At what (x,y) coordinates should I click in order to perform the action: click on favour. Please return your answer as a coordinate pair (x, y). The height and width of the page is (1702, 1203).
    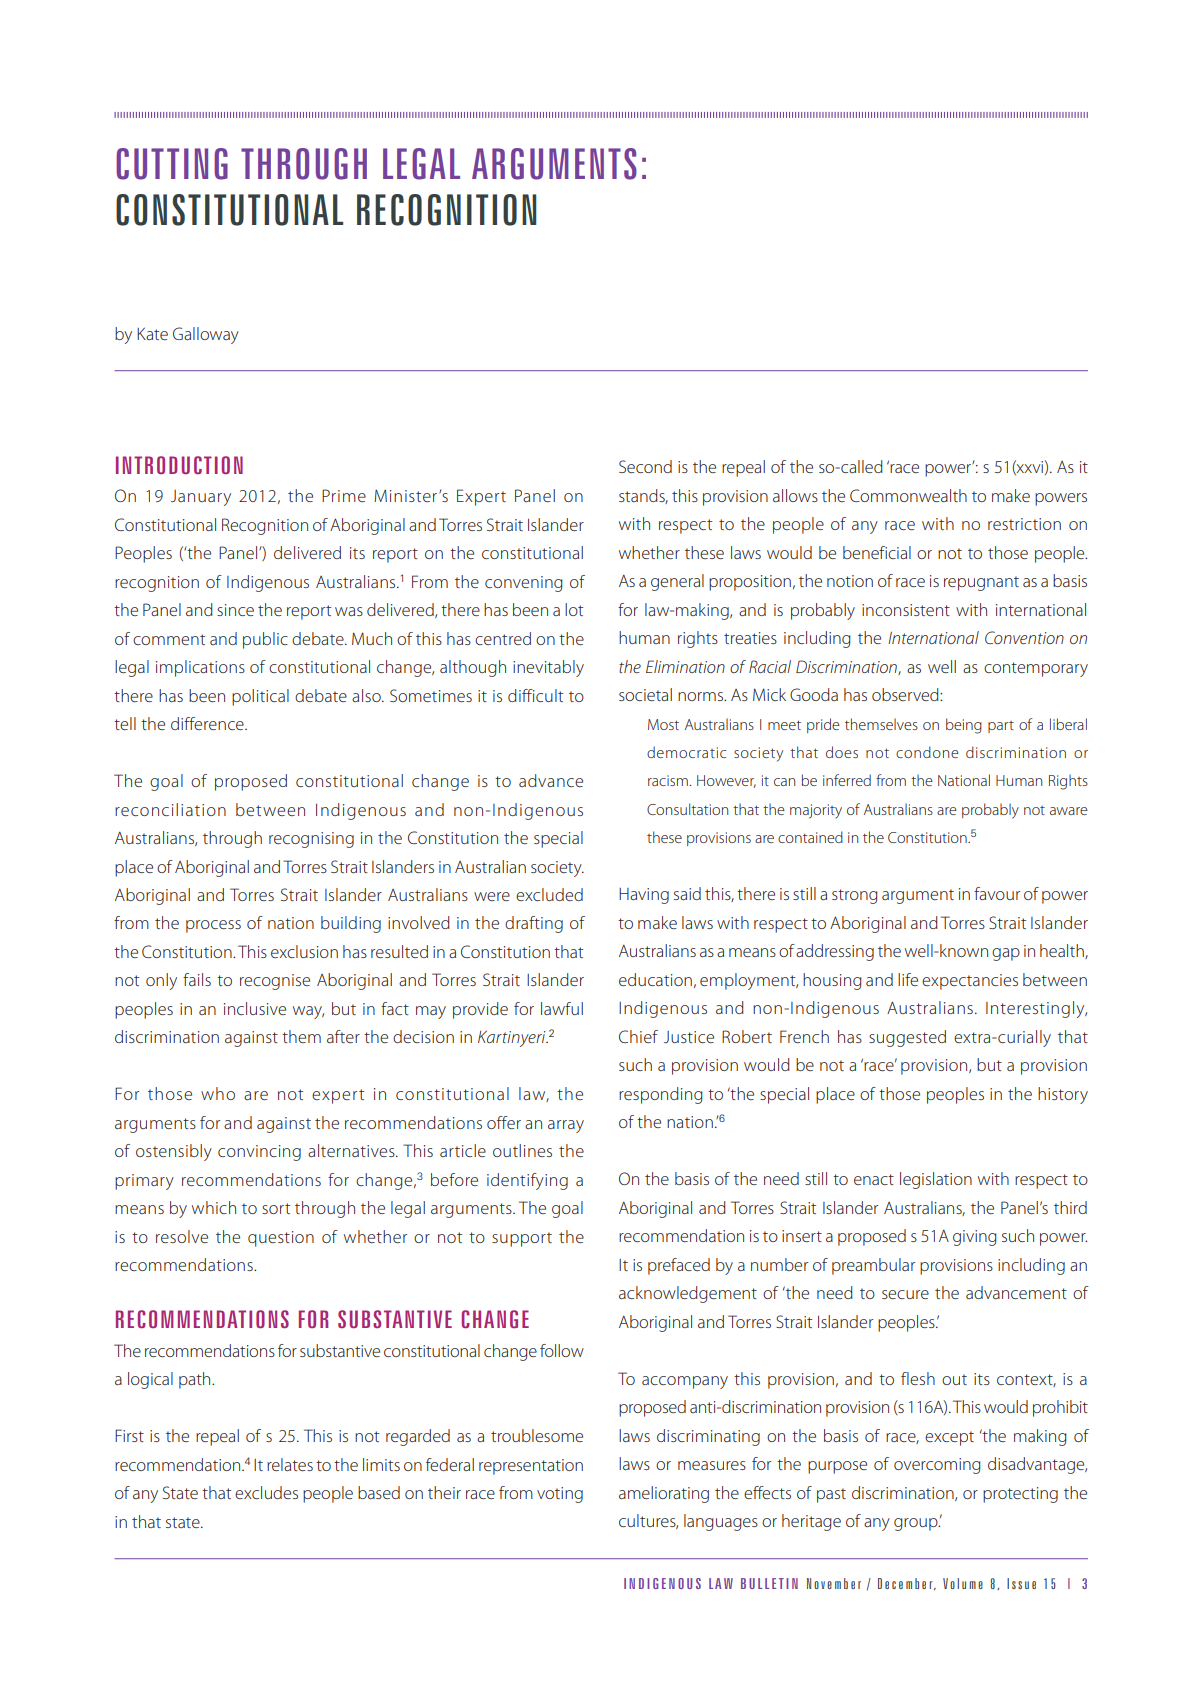
    Looking at the image, I should click on (997, 893).
